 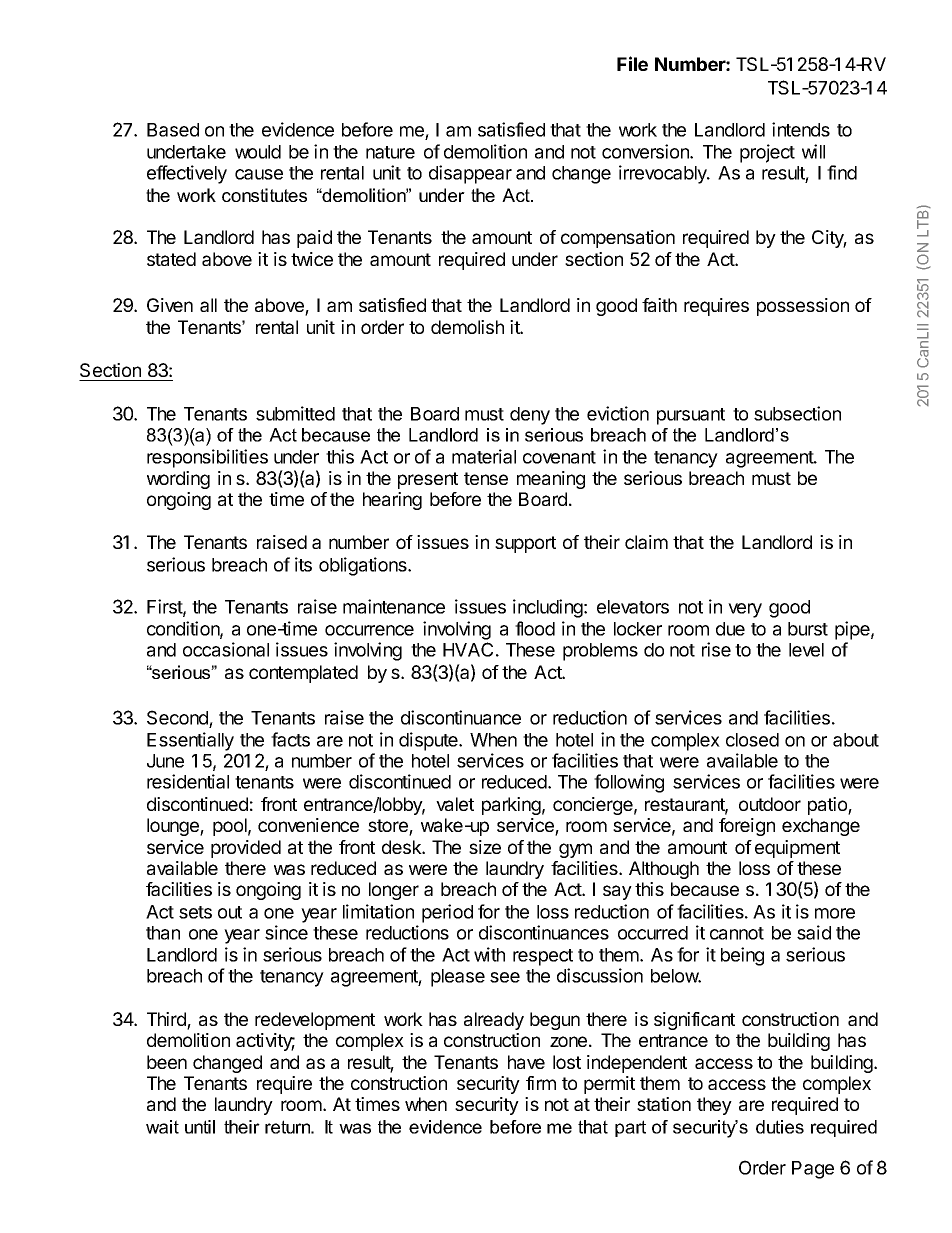 What do you see at coordinates (535, 628) in the image?
I see `flood` at bounding box center [535, 628].
